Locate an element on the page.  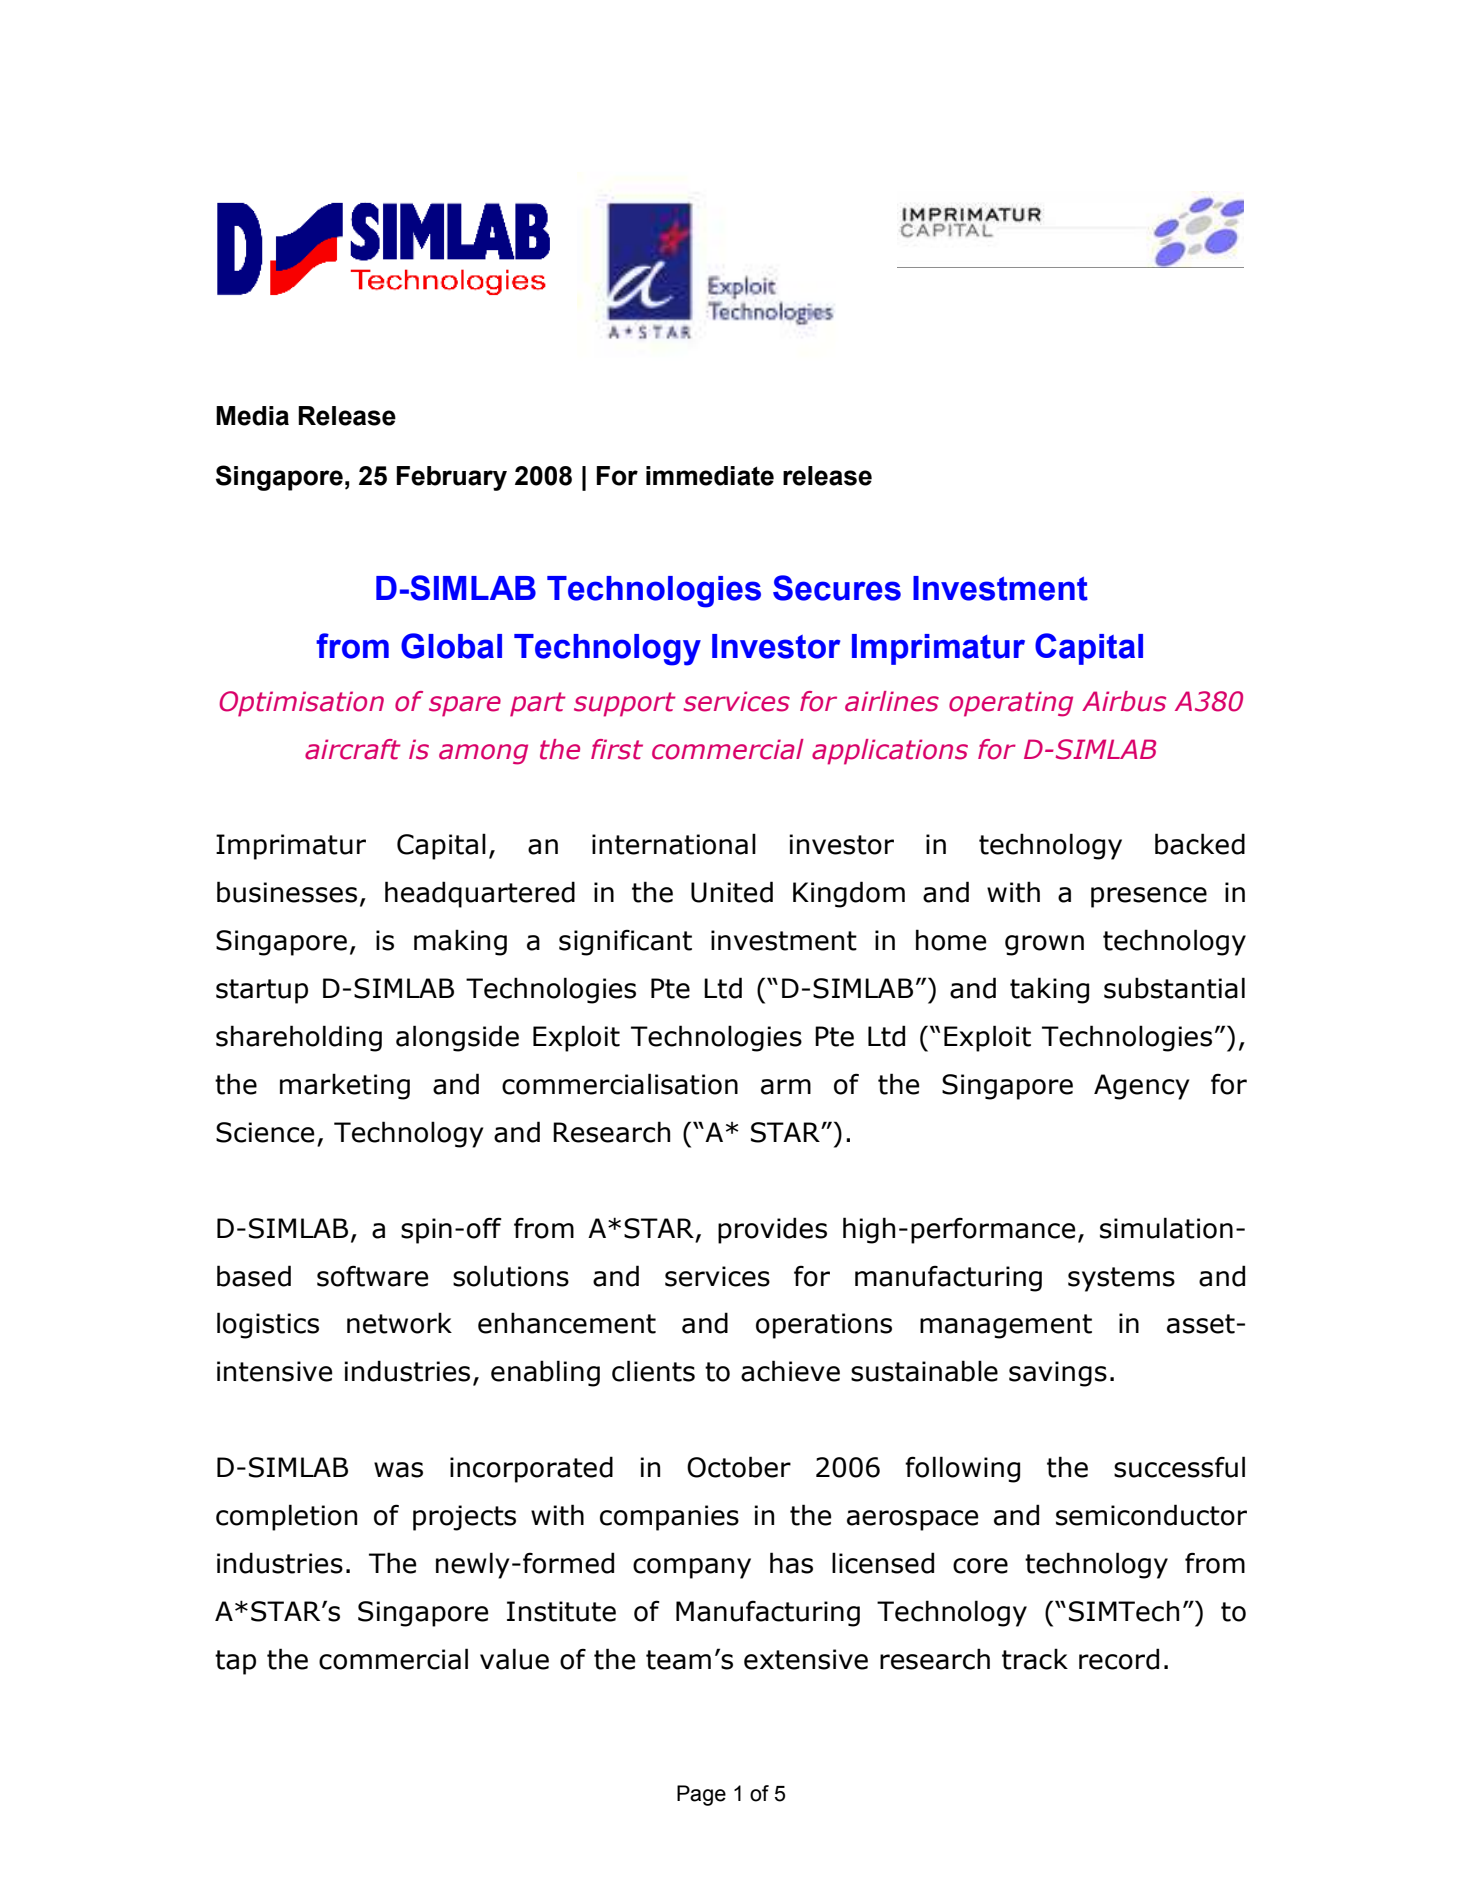
Page is located at coordinates (701, 1795).
